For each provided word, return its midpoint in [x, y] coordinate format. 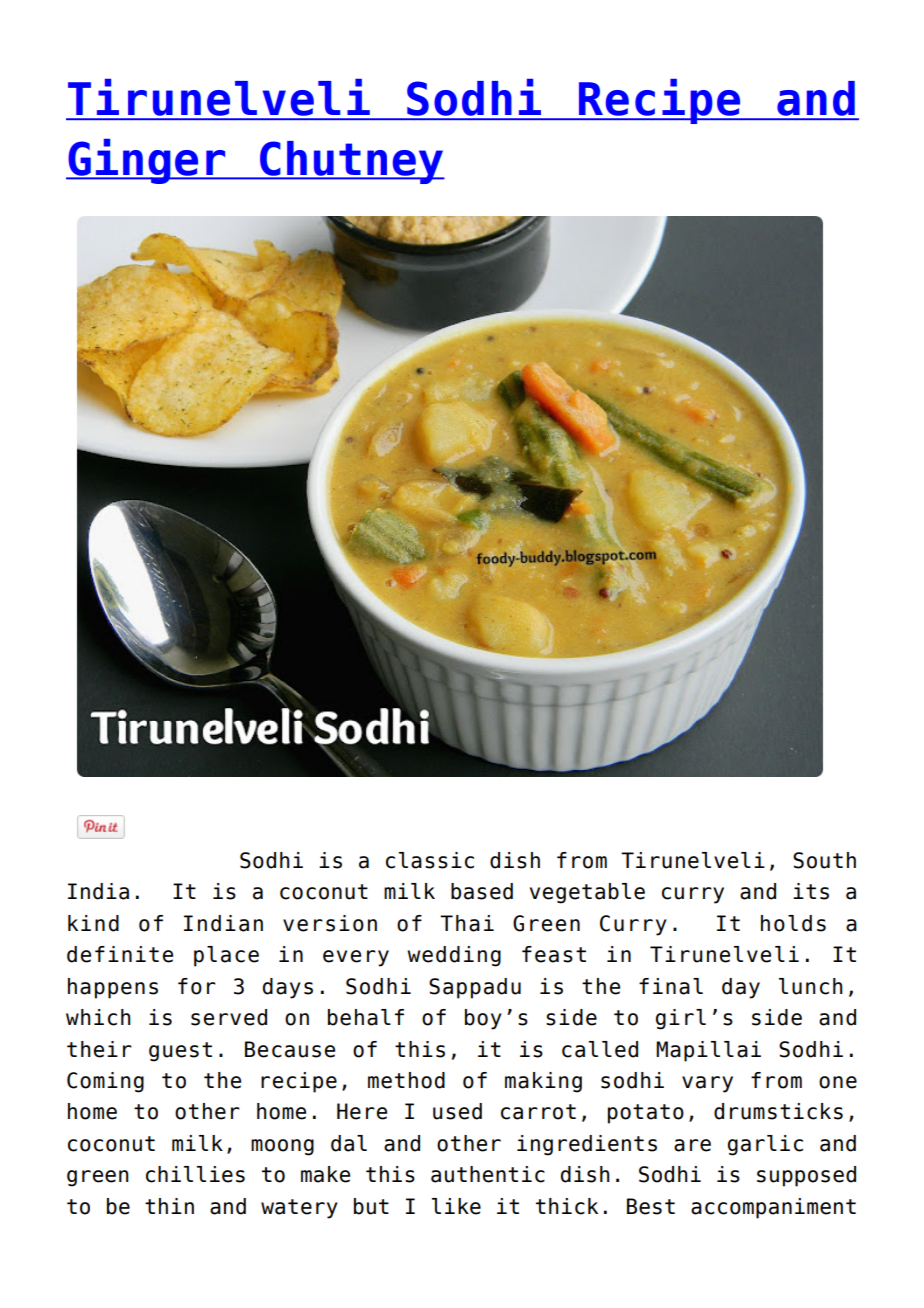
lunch [811, 986]
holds [793, 923]
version [330, 923]
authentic [488, 1174]
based [482, 891]
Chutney [351, 162]
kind [93, 923]
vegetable [587, 893]
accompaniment [773, 1208]
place [226, 956]
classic [430, 860]
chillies [195, 1174]
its [811, 891]
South [824, 860]
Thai [467, 923]
